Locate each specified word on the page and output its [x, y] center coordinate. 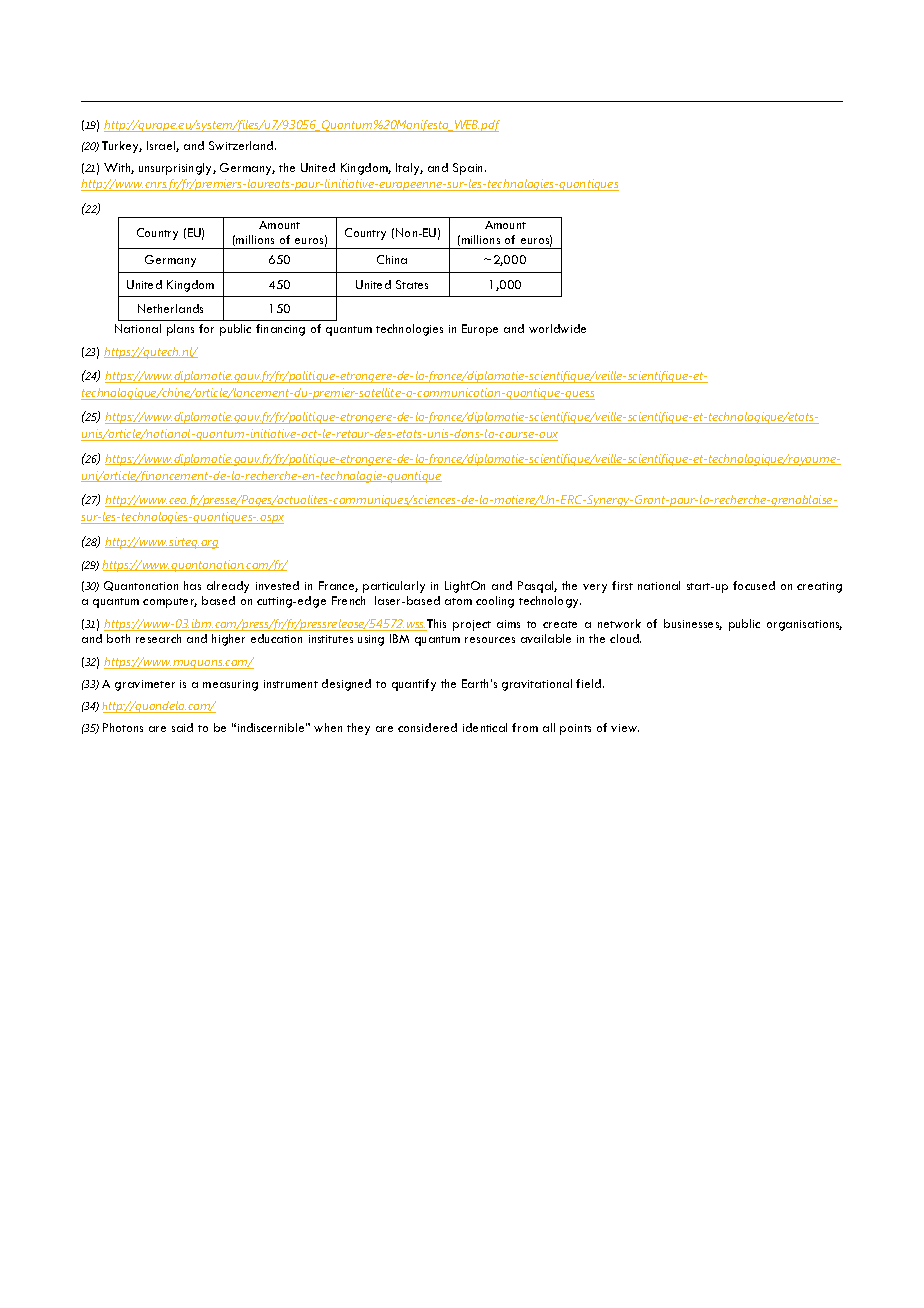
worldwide [557, 328]
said [182, 727]
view [625, 728]
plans [180, 330]
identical [485, 727]
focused [754, 585]
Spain [469, 169]
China [392, 259]
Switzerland [242, 145]
